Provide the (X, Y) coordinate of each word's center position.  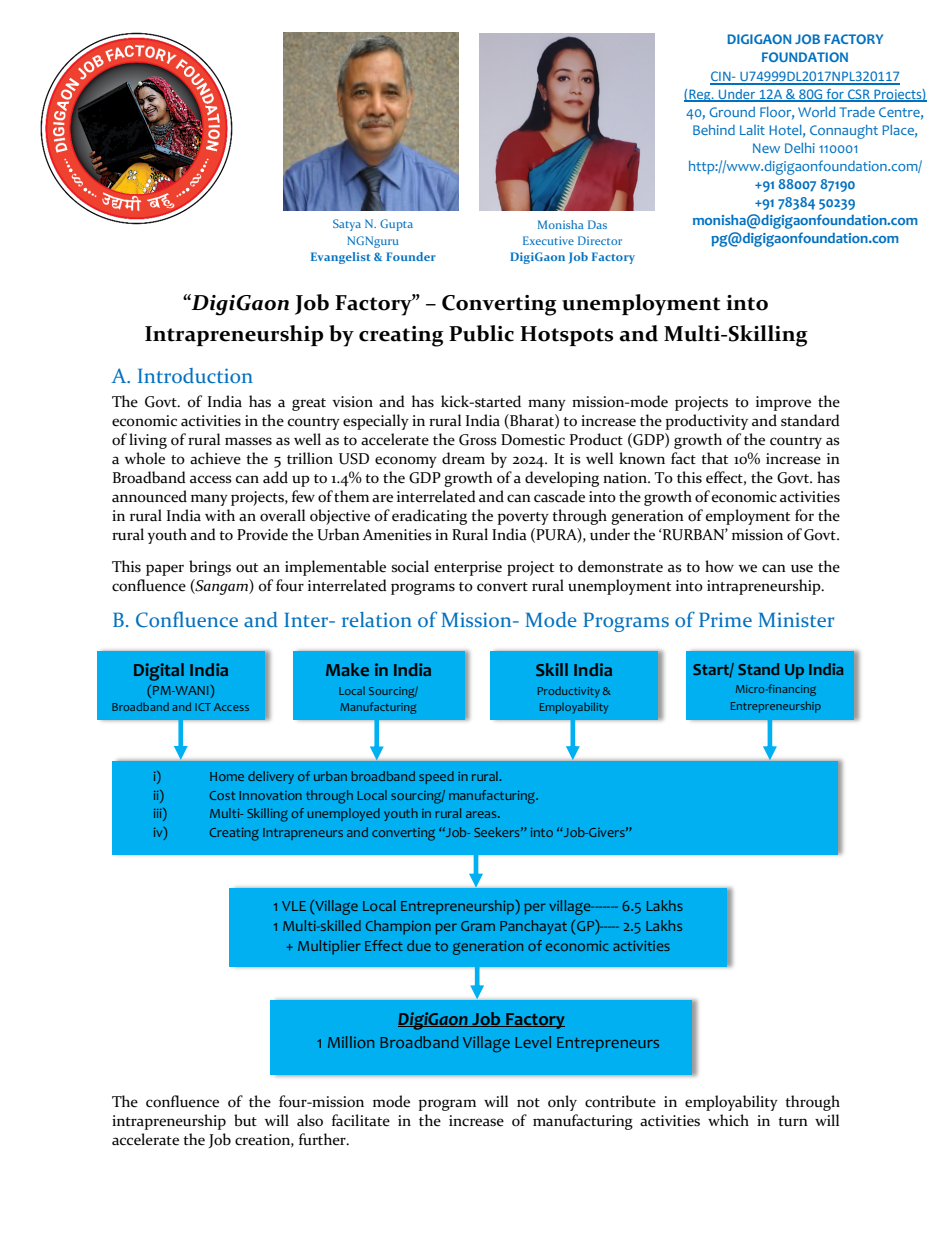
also (310, 1120)
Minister (796, 619)
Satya (347, 225)
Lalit (752, 130)
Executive (548, 240)
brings (210, 568)
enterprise (468, 568)
